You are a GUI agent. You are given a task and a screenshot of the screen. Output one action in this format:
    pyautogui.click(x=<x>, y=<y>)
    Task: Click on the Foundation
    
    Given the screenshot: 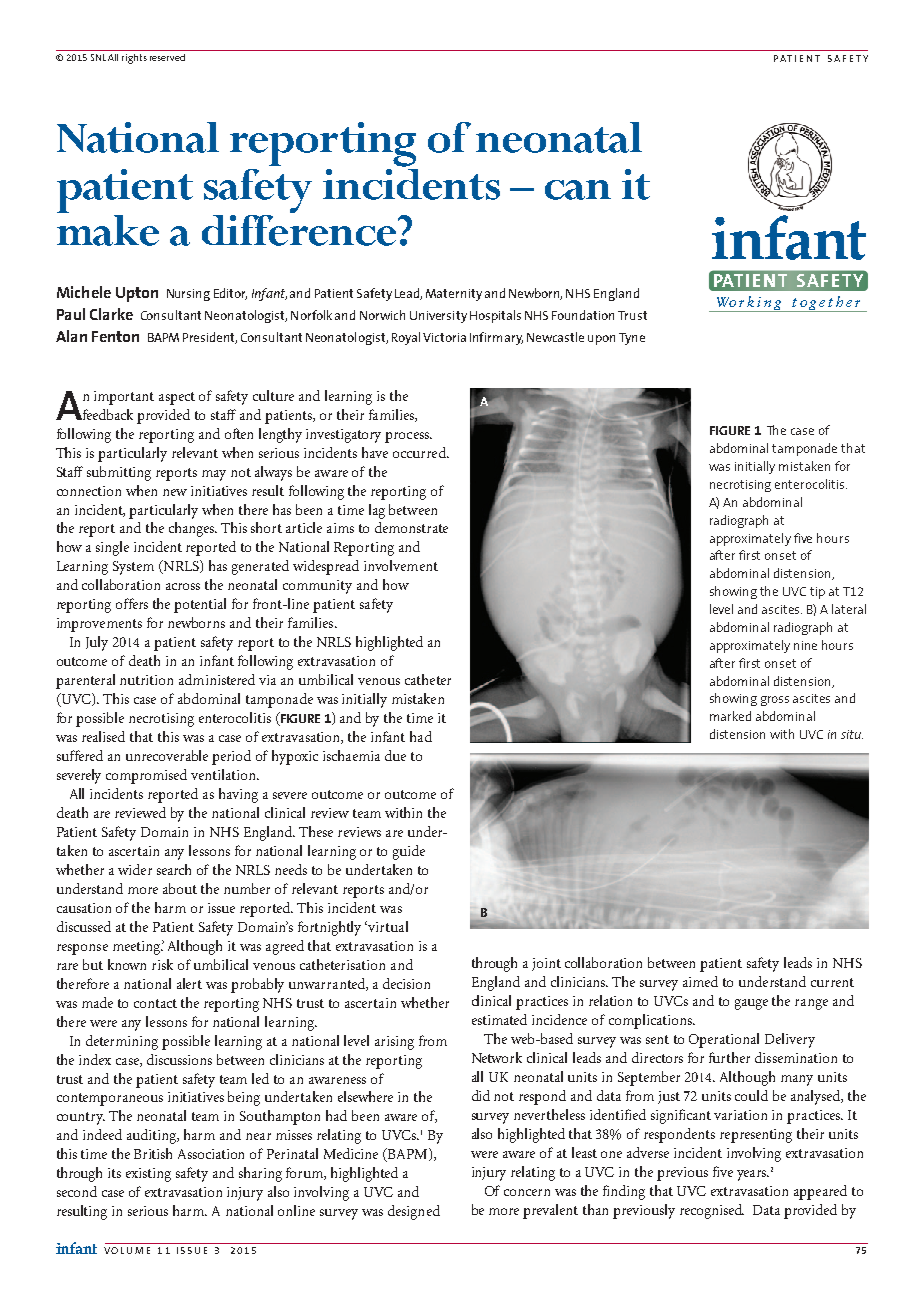 What is the action you would take?
    pyautogui.click(x=583, y=315)
